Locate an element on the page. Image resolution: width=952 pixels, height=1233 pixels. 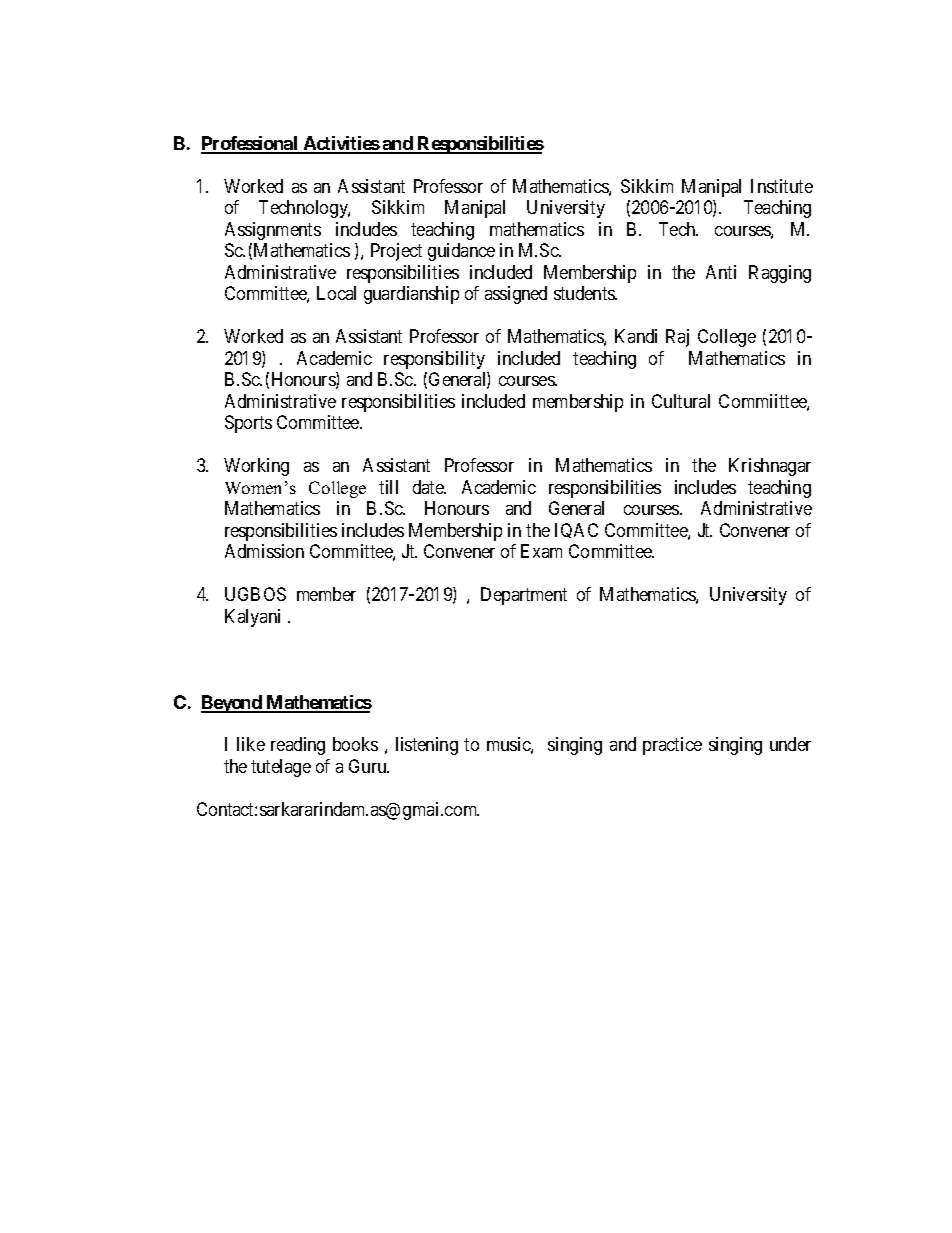
Professional is located at coordinates (251, 144).
